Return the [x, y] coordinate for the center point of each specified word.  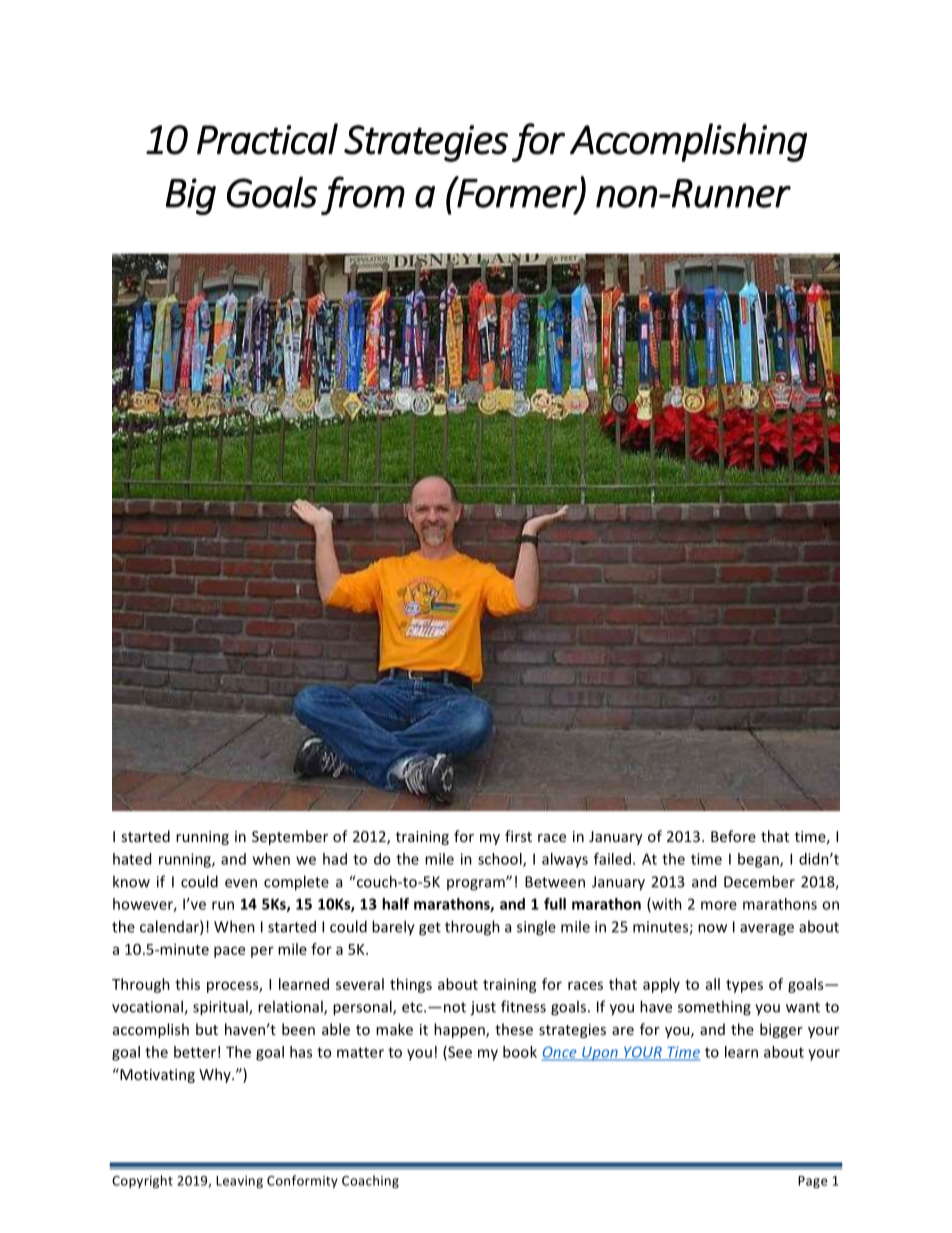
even [241, 883]
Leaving [239, 1182]
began [759, 860]
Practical [267, 139]
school [501, 860]
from [363, 195]
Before [733, 836]
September [290, 837]
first [518, 836]
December [759, 881]
